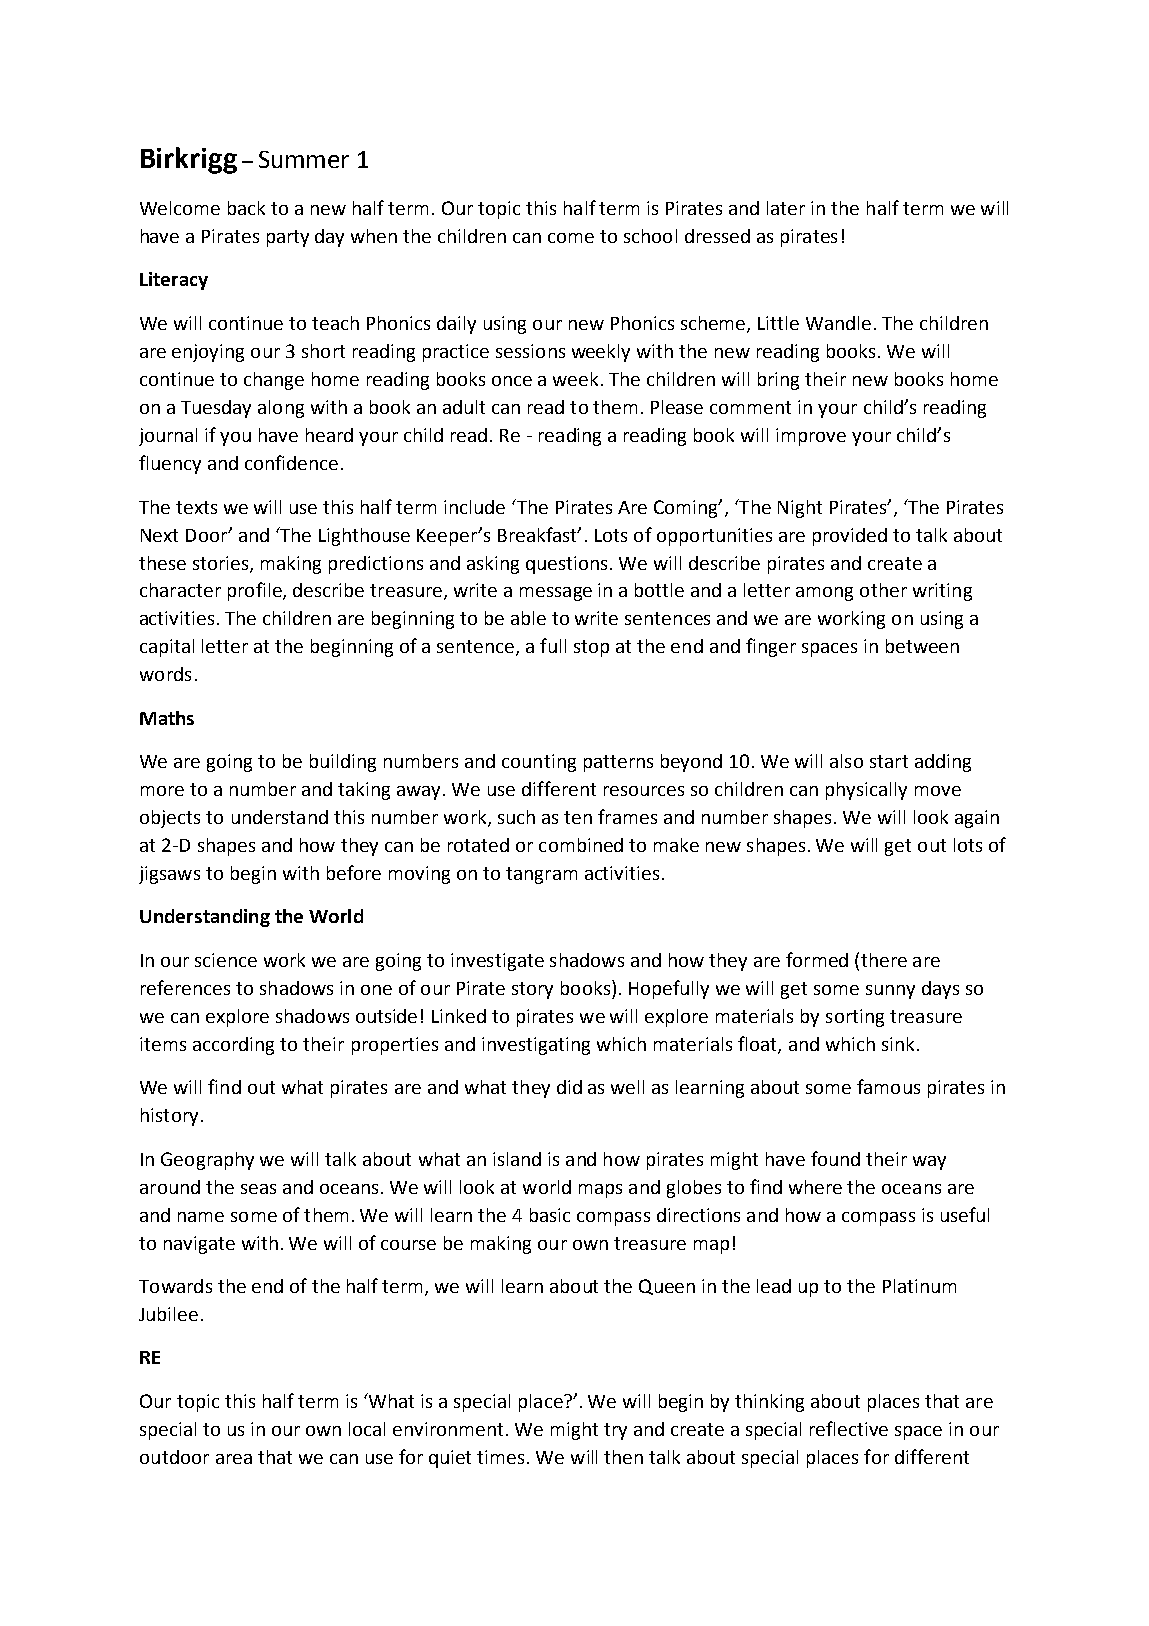  I want to click on reflective, so click(849, 1428).
